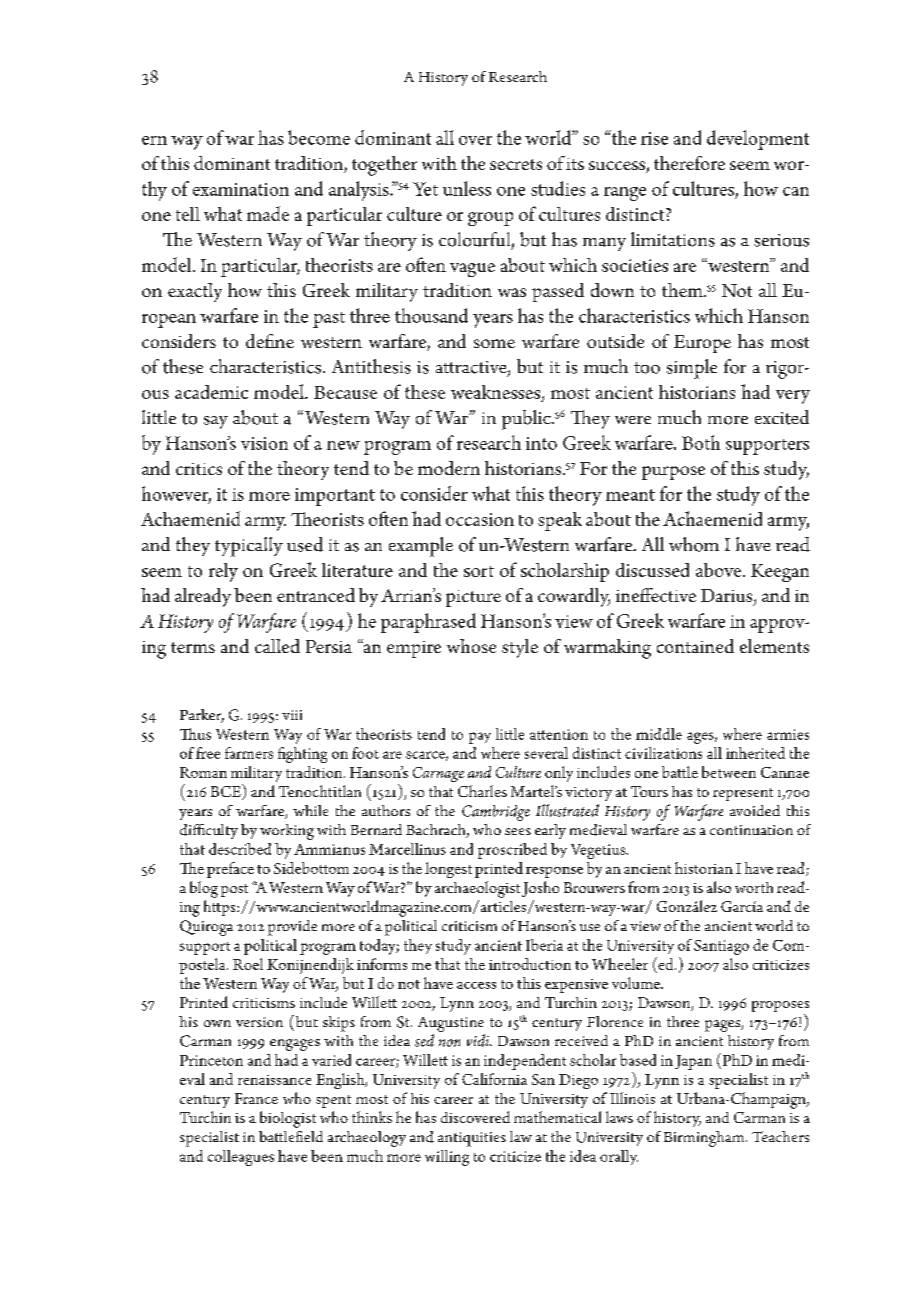 Image resolution: width=924 pixels, height=1305 pixels. I want to click on therefore, so click(689, 163).
